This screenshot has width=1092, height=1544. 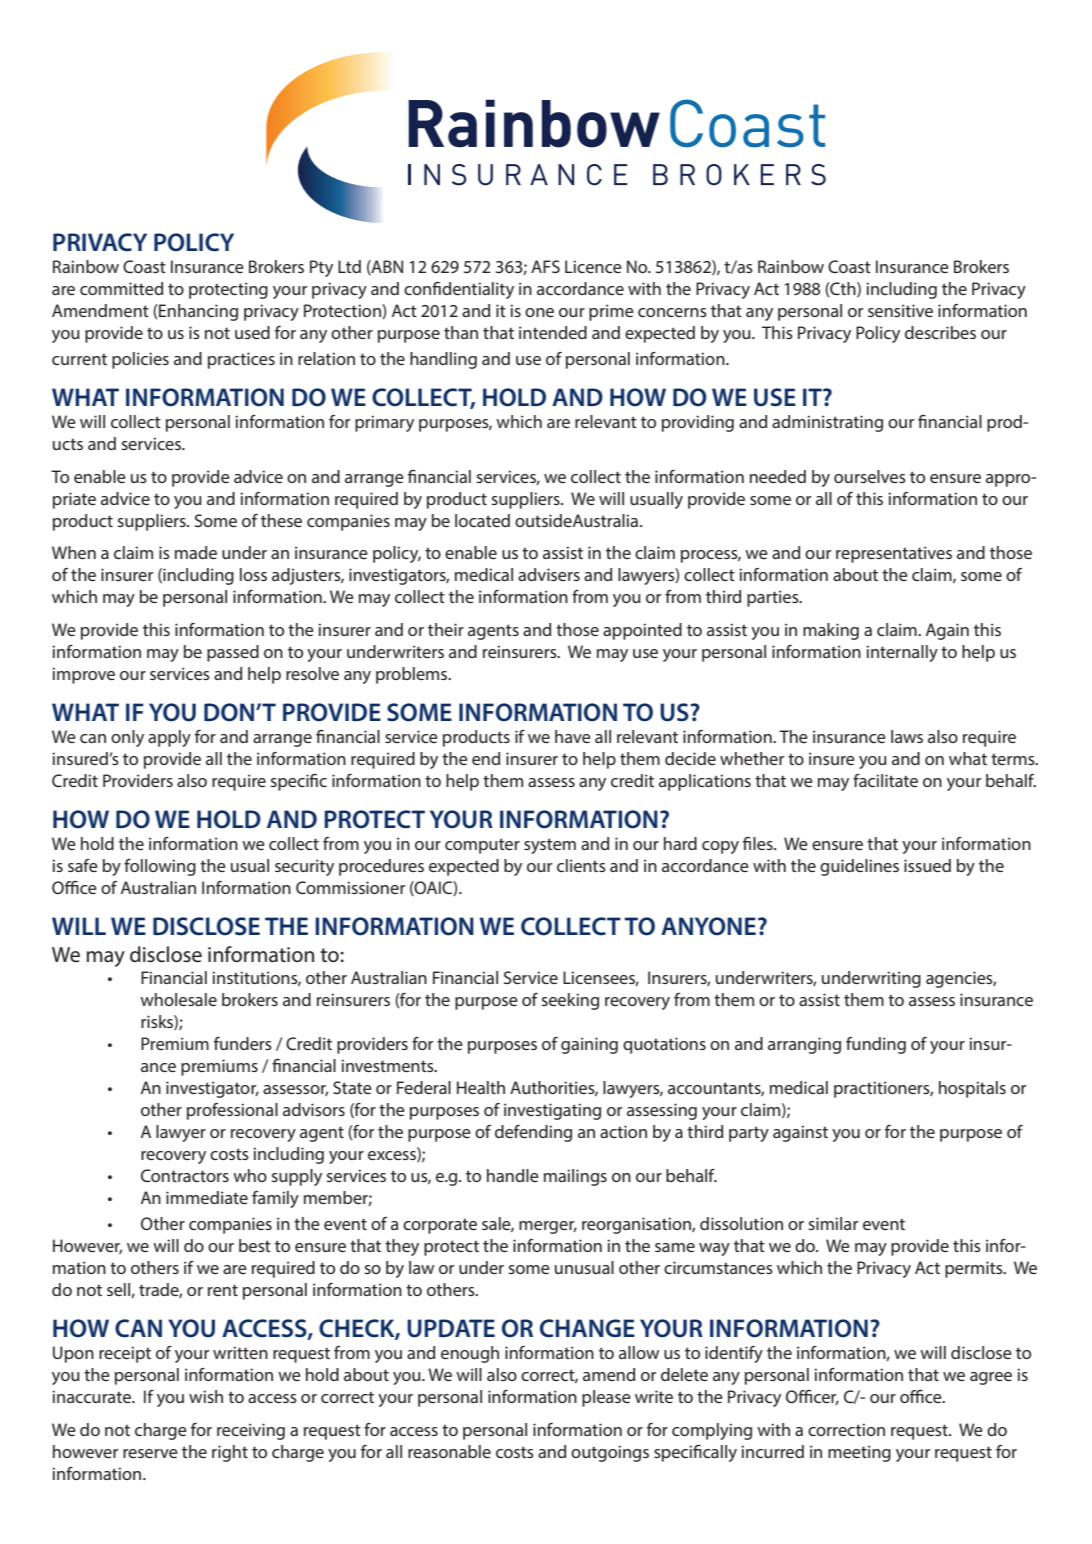 I want to click on Enhancing, so click(x=197, y=312).
